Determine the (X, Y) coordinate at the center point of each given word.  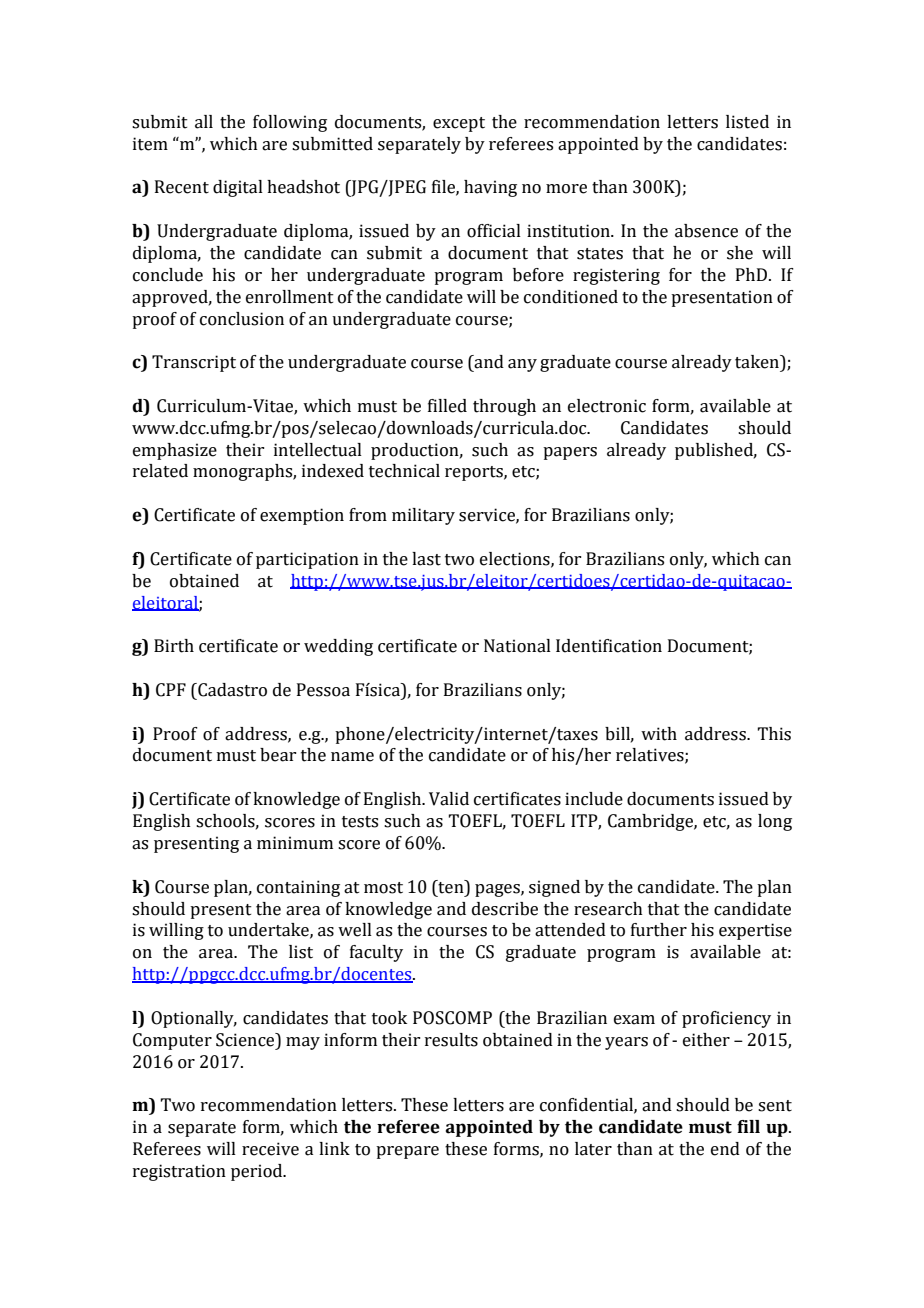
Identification (609, 646)
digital (238, 188)
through (504, 407)
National (517, 646)
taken (758, 362)
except (459, 124)
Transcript (194, 363)
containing (298, 888)
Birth (174, 646)
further (659, 930)
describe (505, 909)
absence (706, 231)
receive (270, 1149)
